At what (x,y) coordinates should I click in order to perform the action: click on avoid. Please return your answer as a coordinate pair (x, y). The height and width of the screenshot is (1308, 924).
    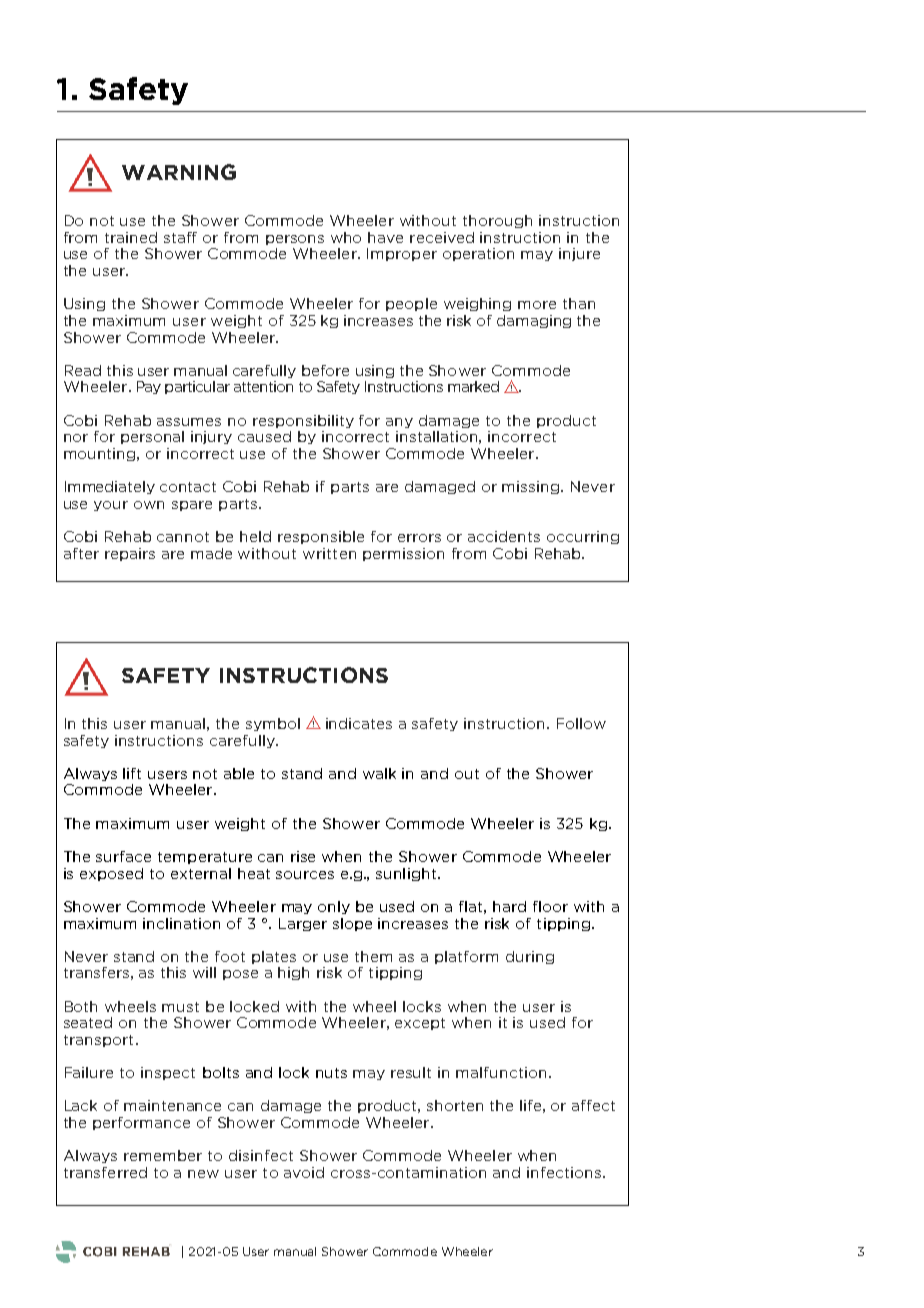
    Looking at the image, I should click on (304, 1172).
